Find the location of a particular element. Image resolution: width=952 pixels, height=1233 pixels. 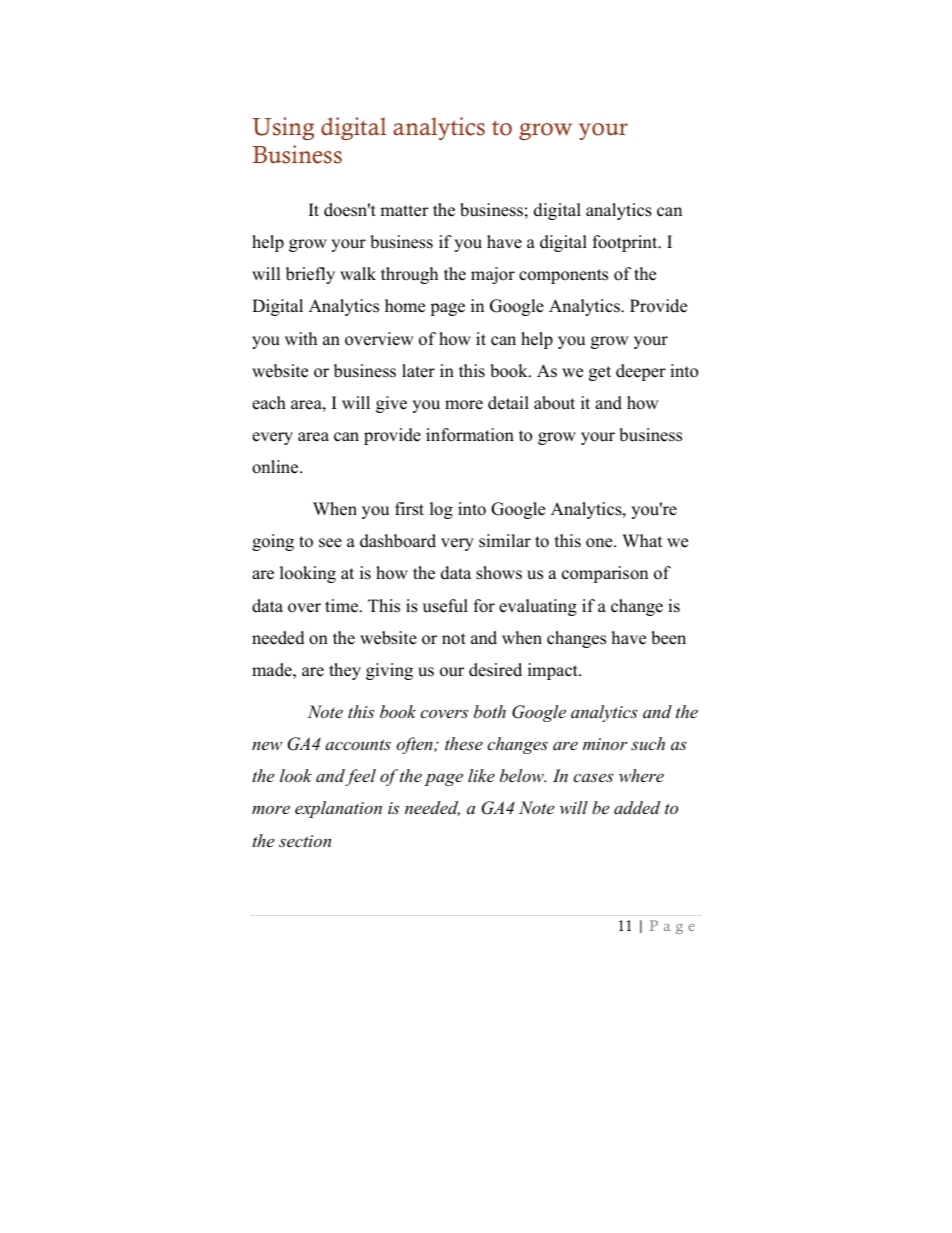

Using is located at coordinates (283, 128).
